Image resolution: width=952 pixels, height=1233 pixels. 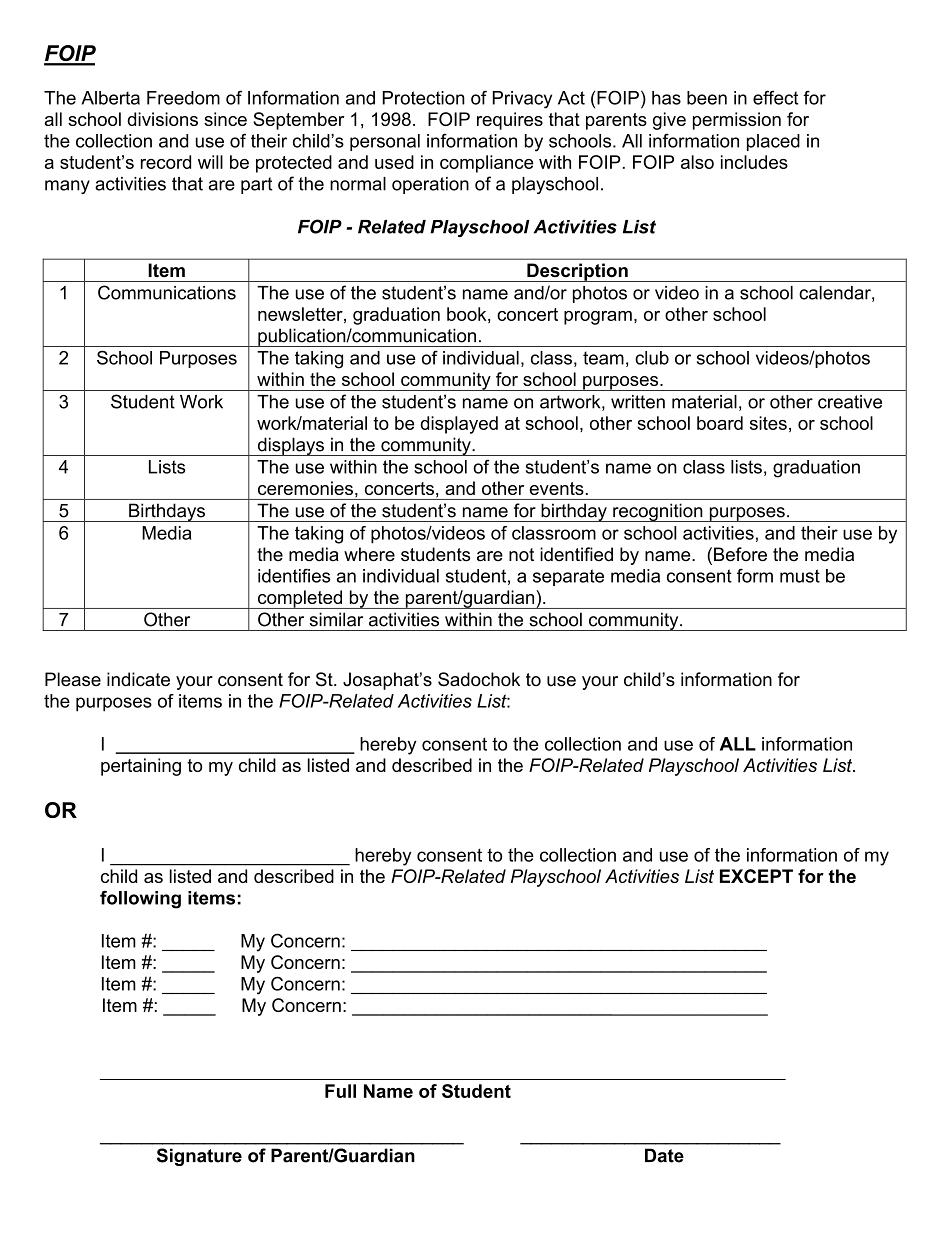 What do you see at coordinates (138, 679) in the image?
I see `indicate` at bounding box center [138, 679].
